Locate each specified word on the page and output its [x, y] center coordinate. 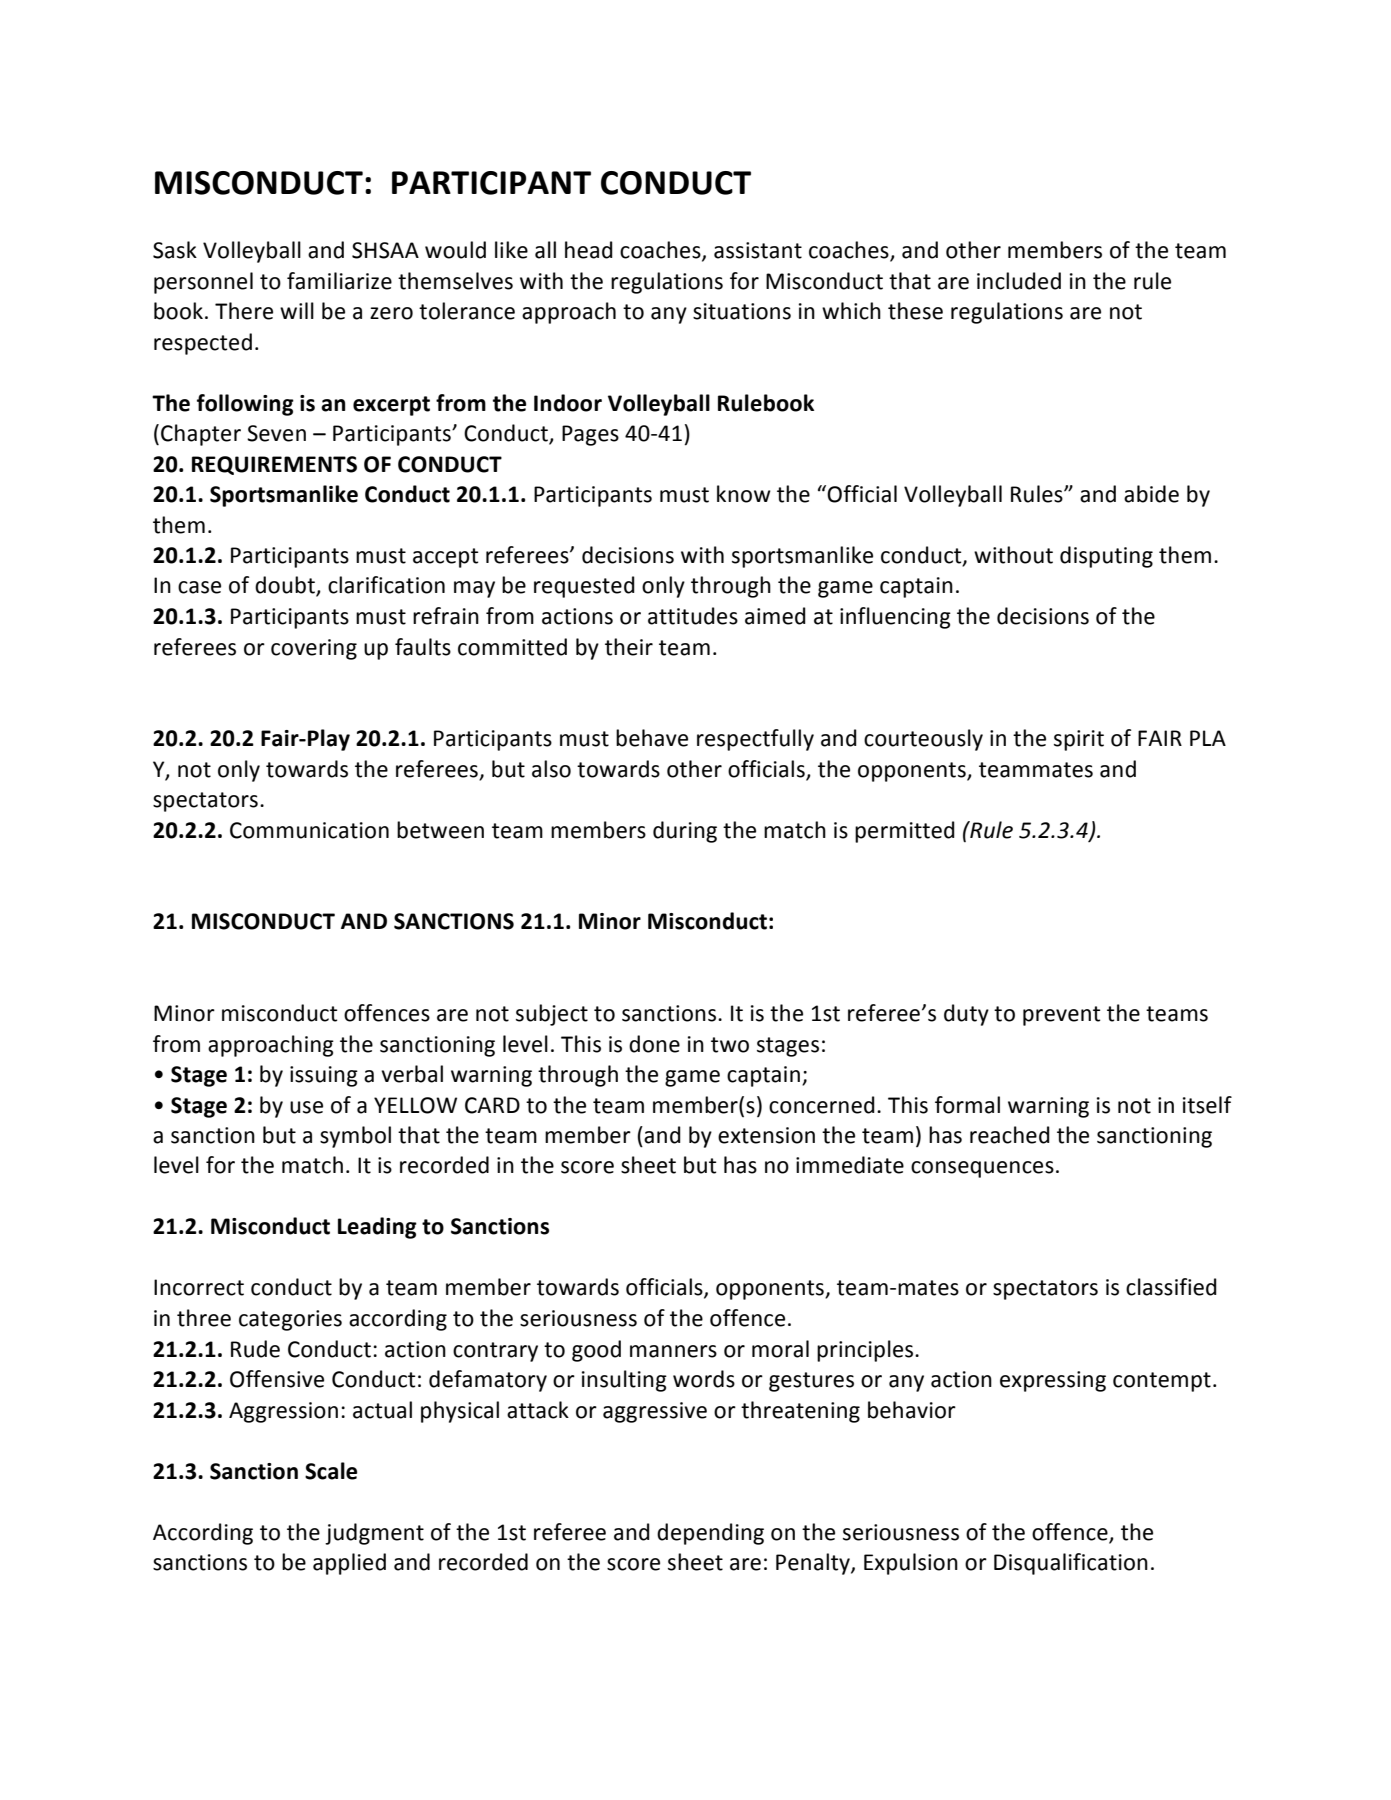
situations [742, 311]
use [306, 1107]
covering [314, 649]
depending [710, 1534]
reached [1010, 1135]
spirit [1079, 740]
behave [652, 738]
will [297, 310]
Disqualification [1071, 1564]
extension [766, 1135]
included [1019, 281]
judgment [374, 1534]
